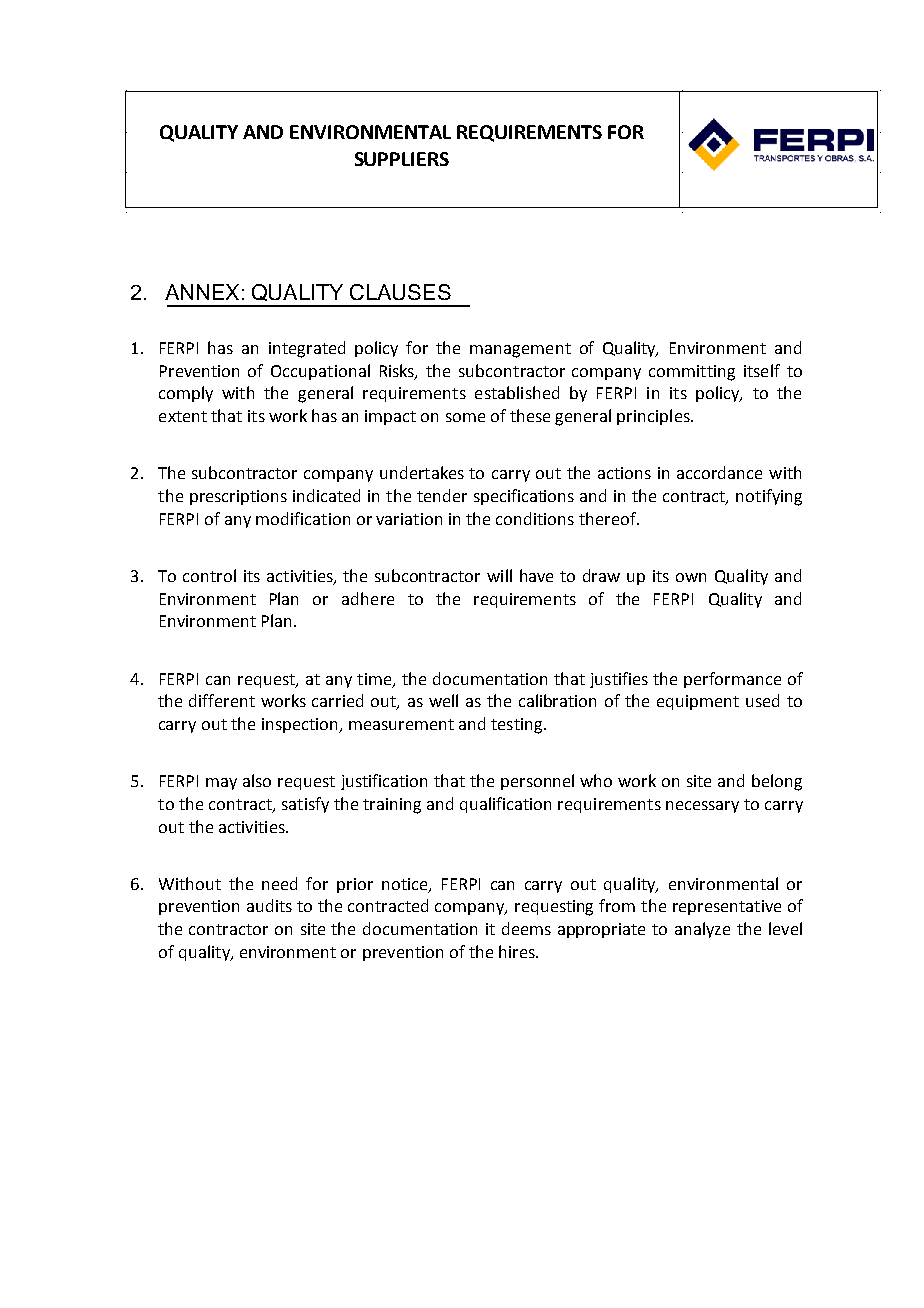  I want to click on analyze, so click(702, 930).
